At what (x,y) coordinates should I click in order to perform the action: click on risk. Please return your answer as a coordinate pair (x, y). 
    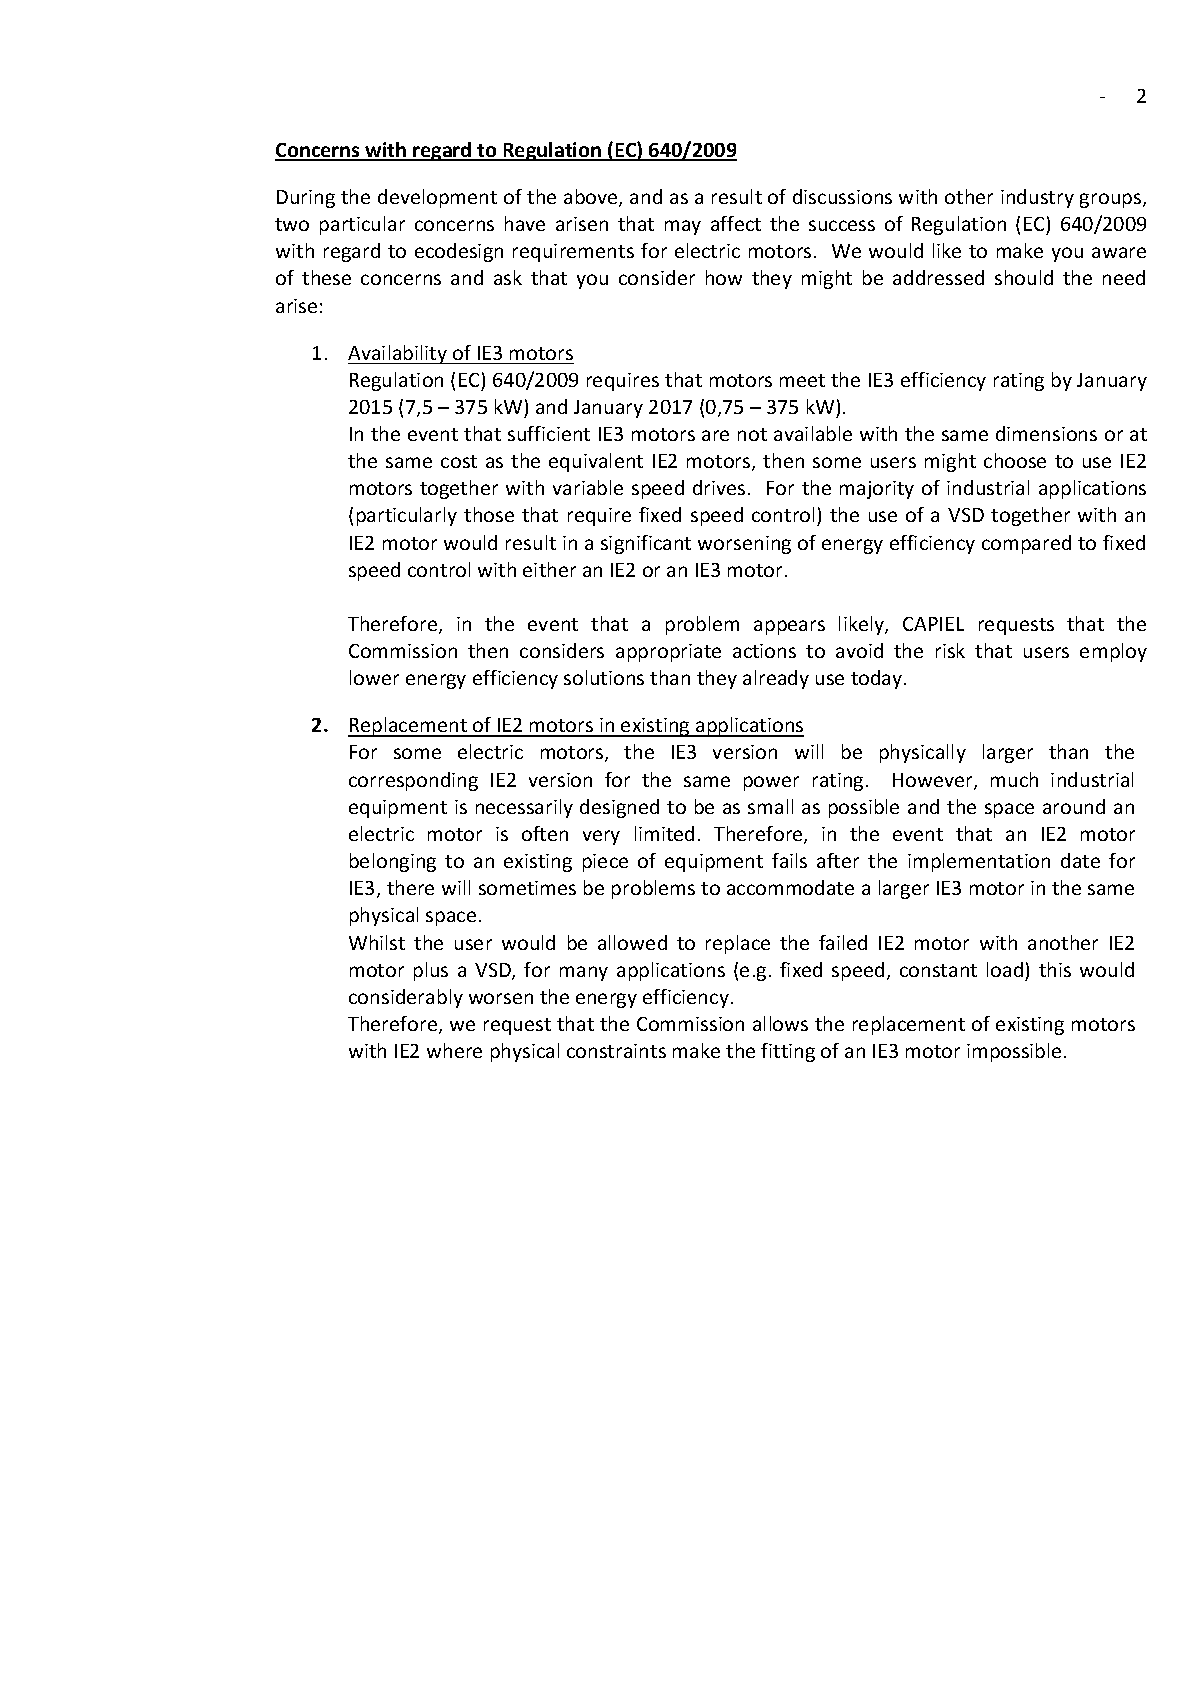
    Looking at the image, I should click on (950, 650).
